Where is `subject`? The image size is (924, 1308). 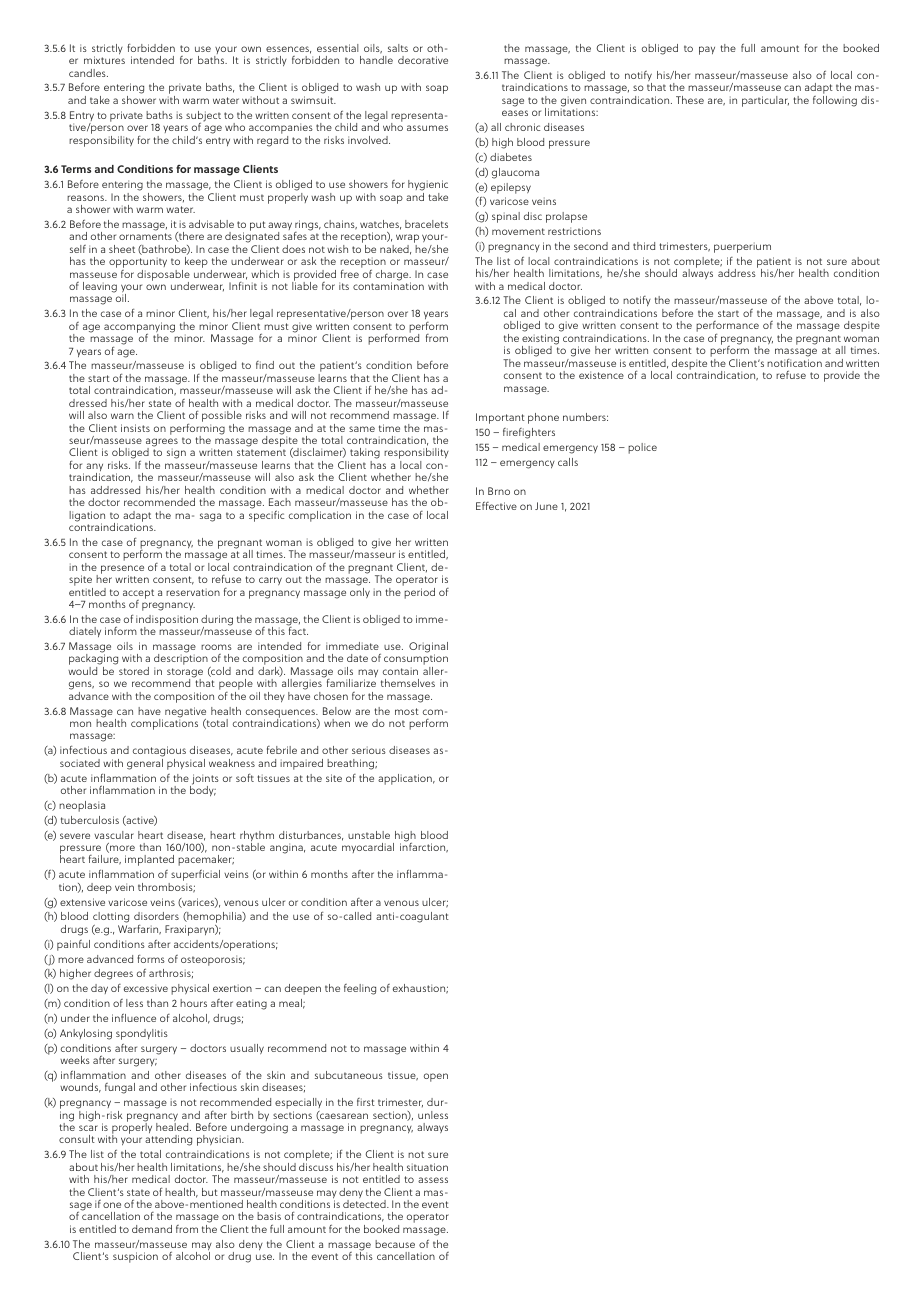
subject is located at coordinates (203, 117).
